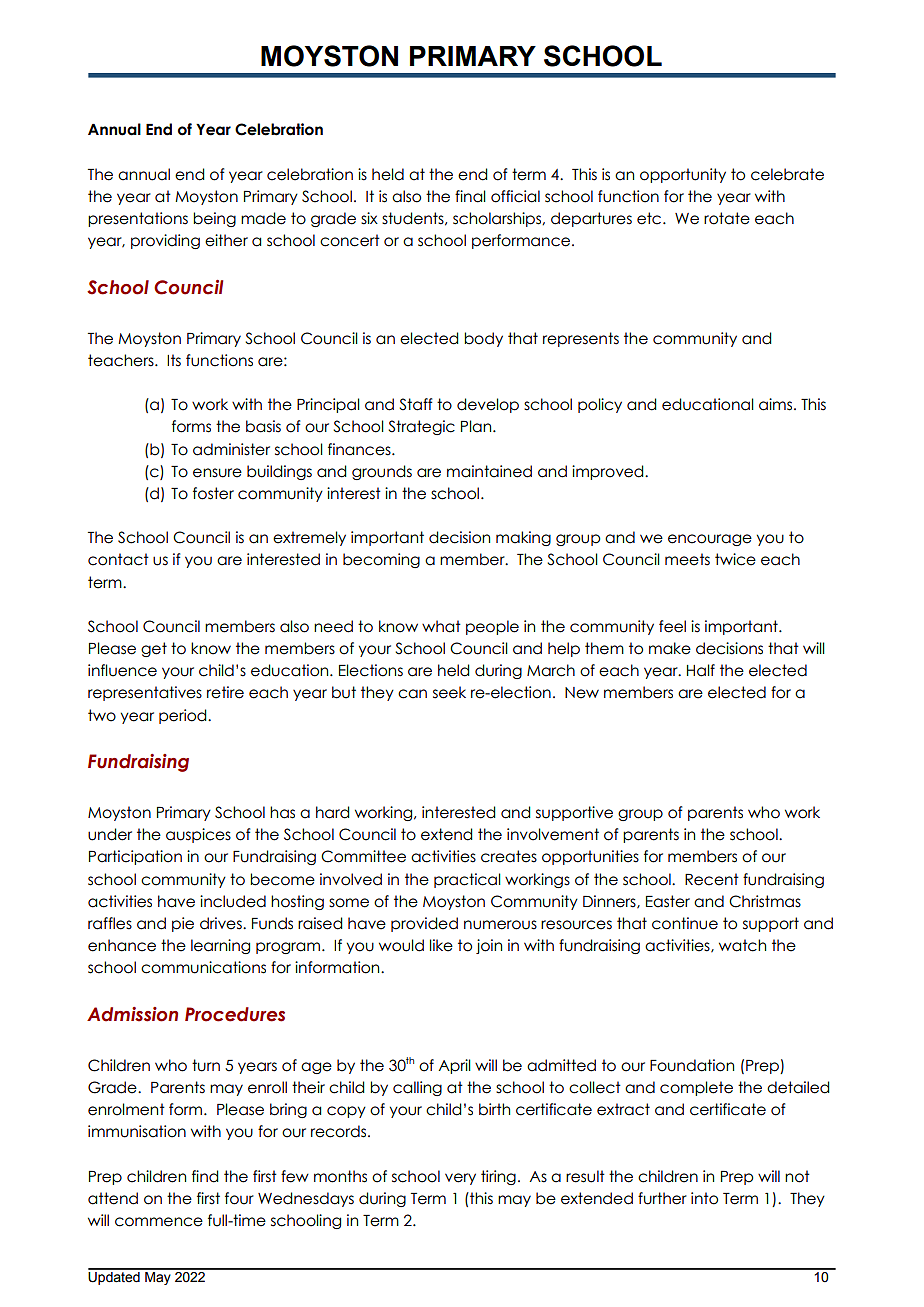  I want to click on find, so click(205, 1176).
